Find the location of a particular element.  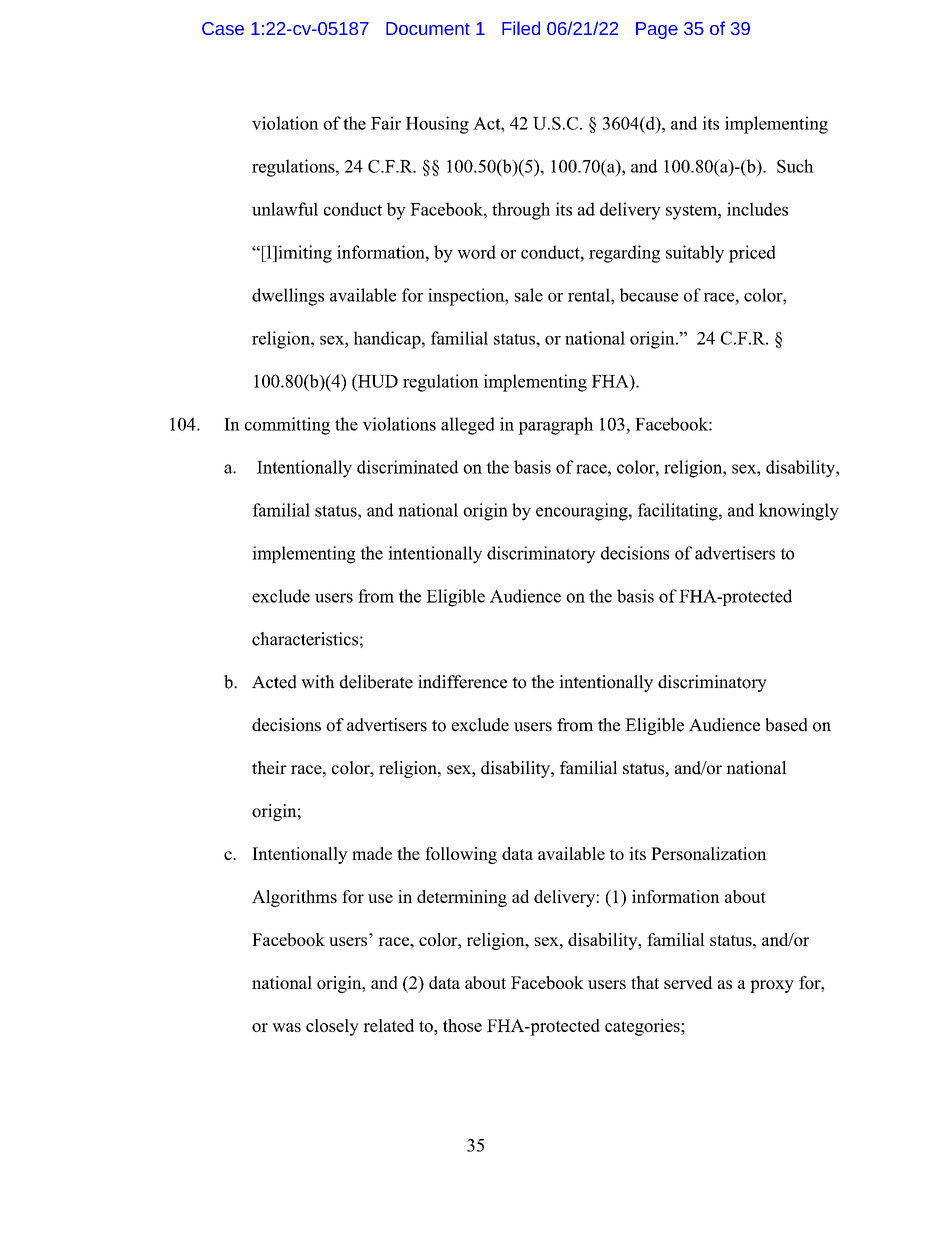

knowingly is located at coordinates (799, 512).
